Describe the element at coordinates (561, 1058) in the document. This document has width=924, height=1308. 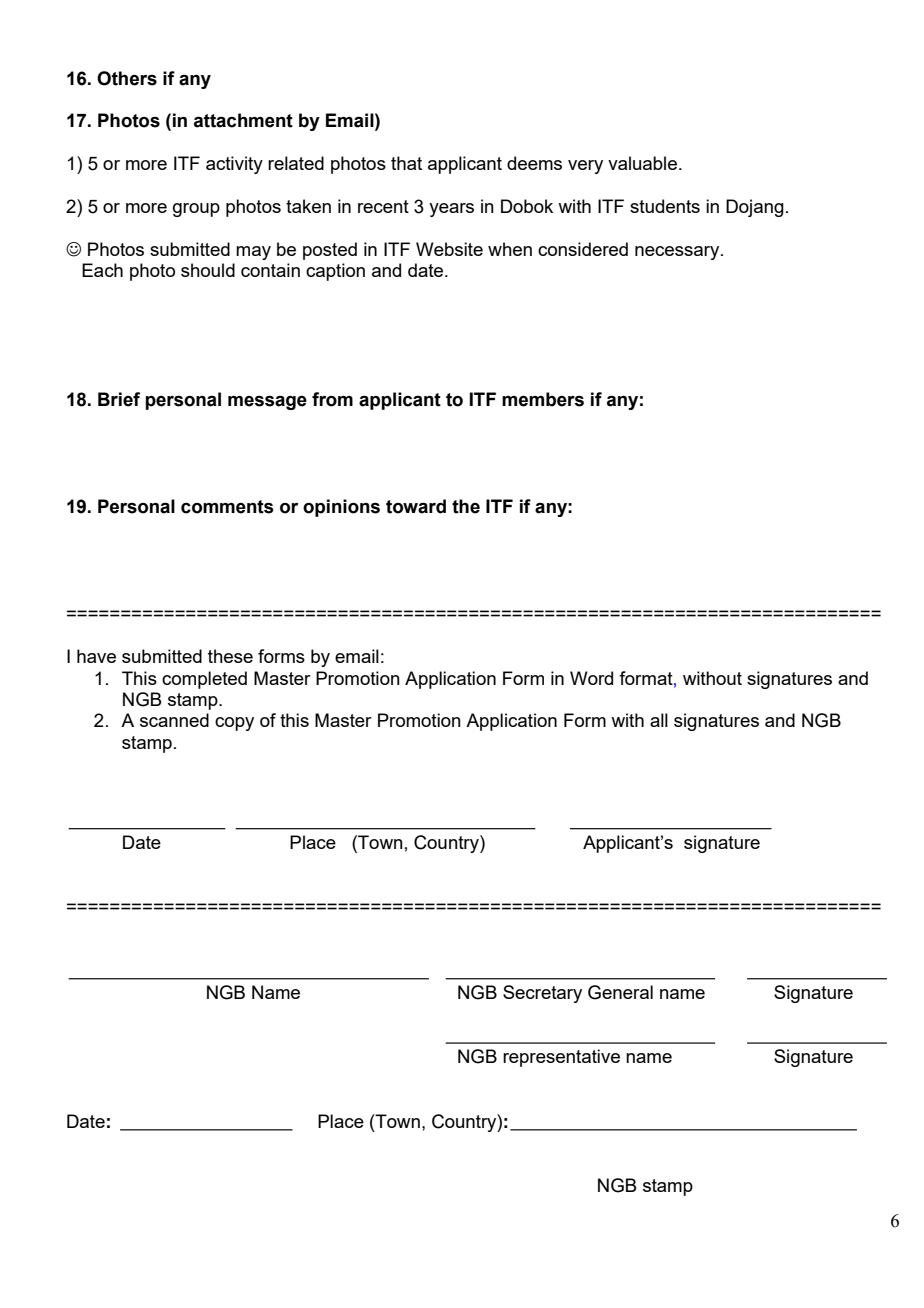
I see `representative` at that location.
